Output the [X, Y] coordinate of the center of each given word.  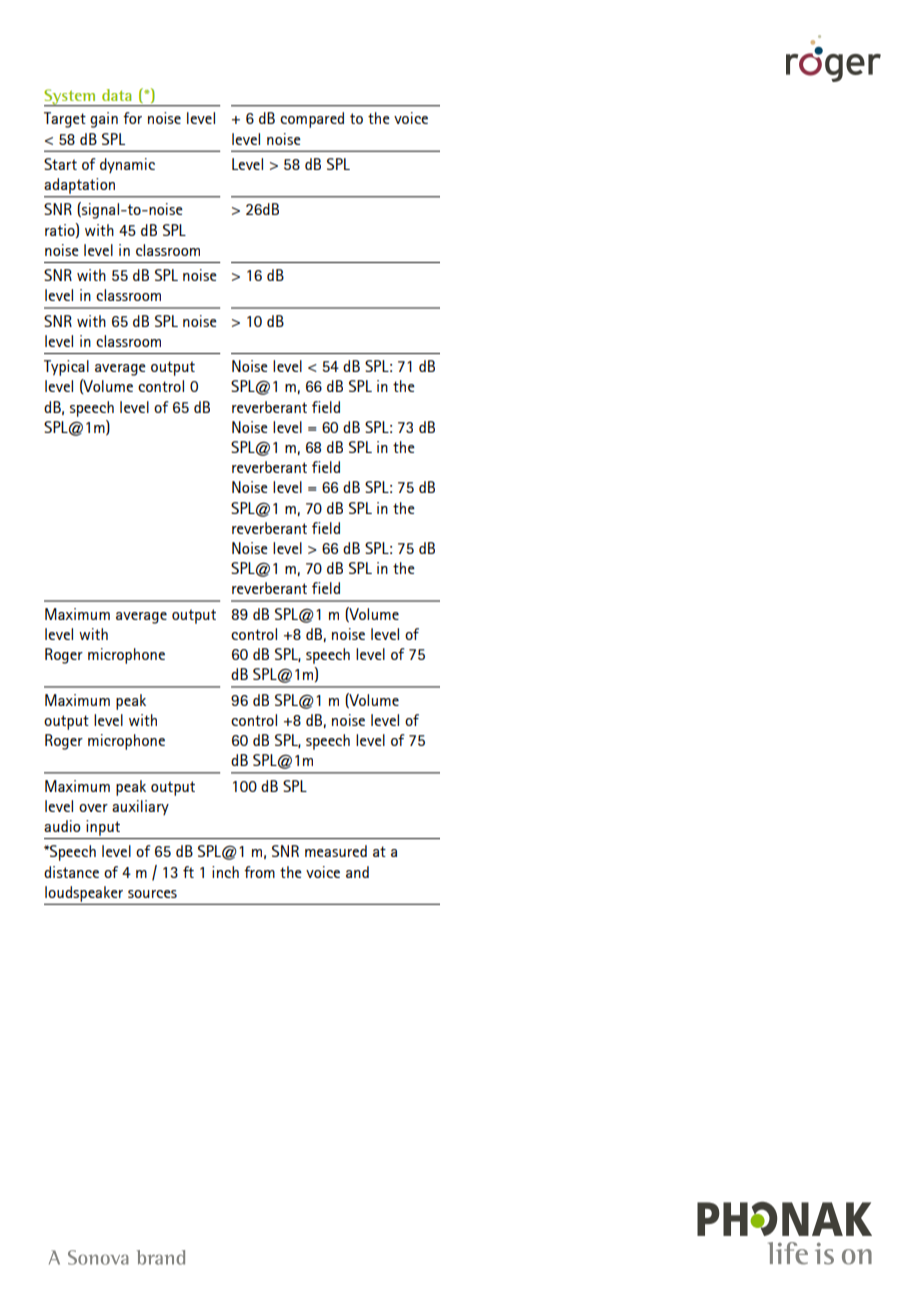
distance [71, 872]
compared [312, 120]
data [116, 95]
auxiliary [140, 807]
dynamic [127, 165]
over [93, 808]
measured [336, 851]
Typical [66, 368]
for [132, 118]
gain [104, 120]
